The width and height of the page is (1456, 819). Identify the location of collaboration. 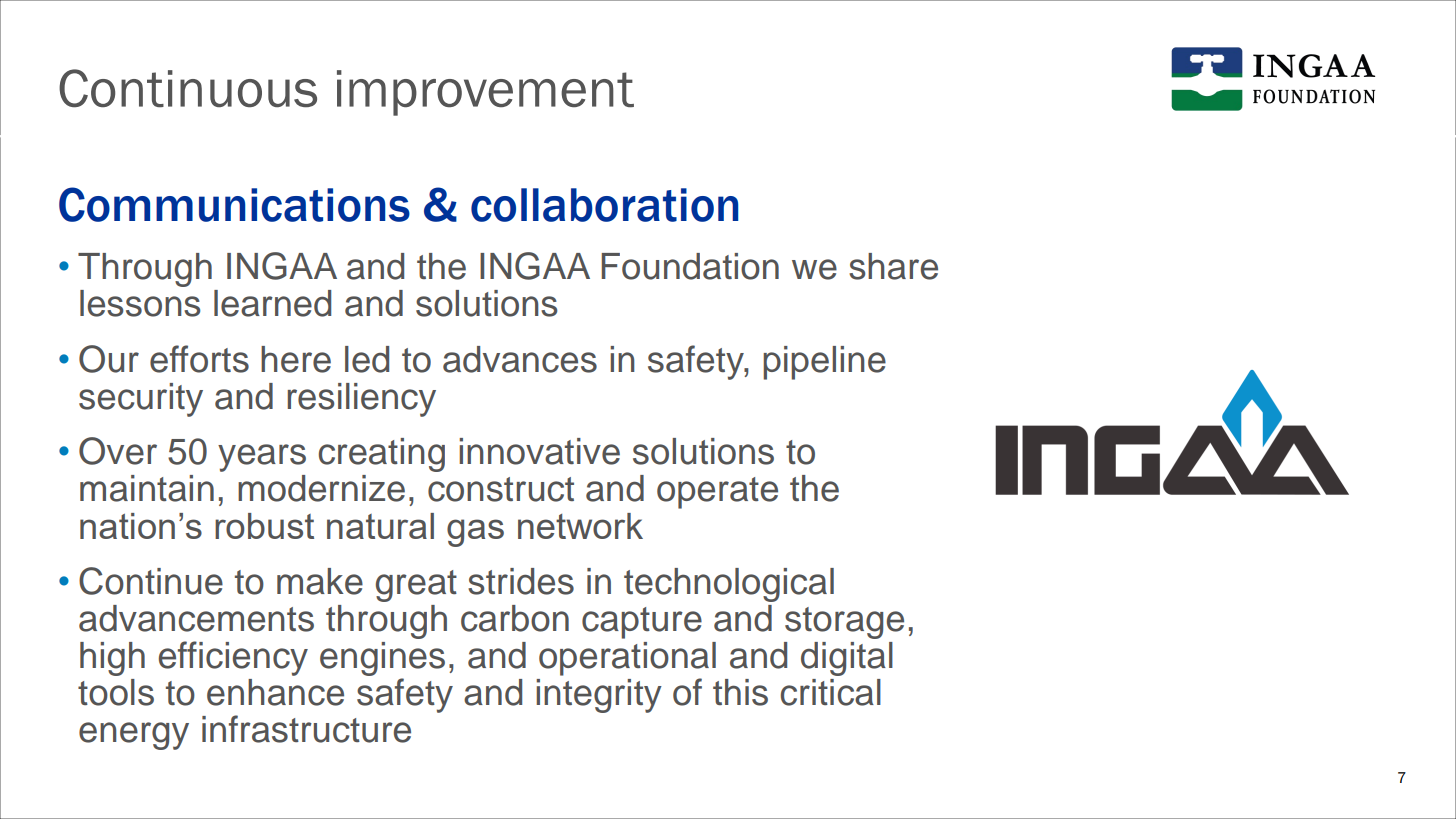
(605, 205).
